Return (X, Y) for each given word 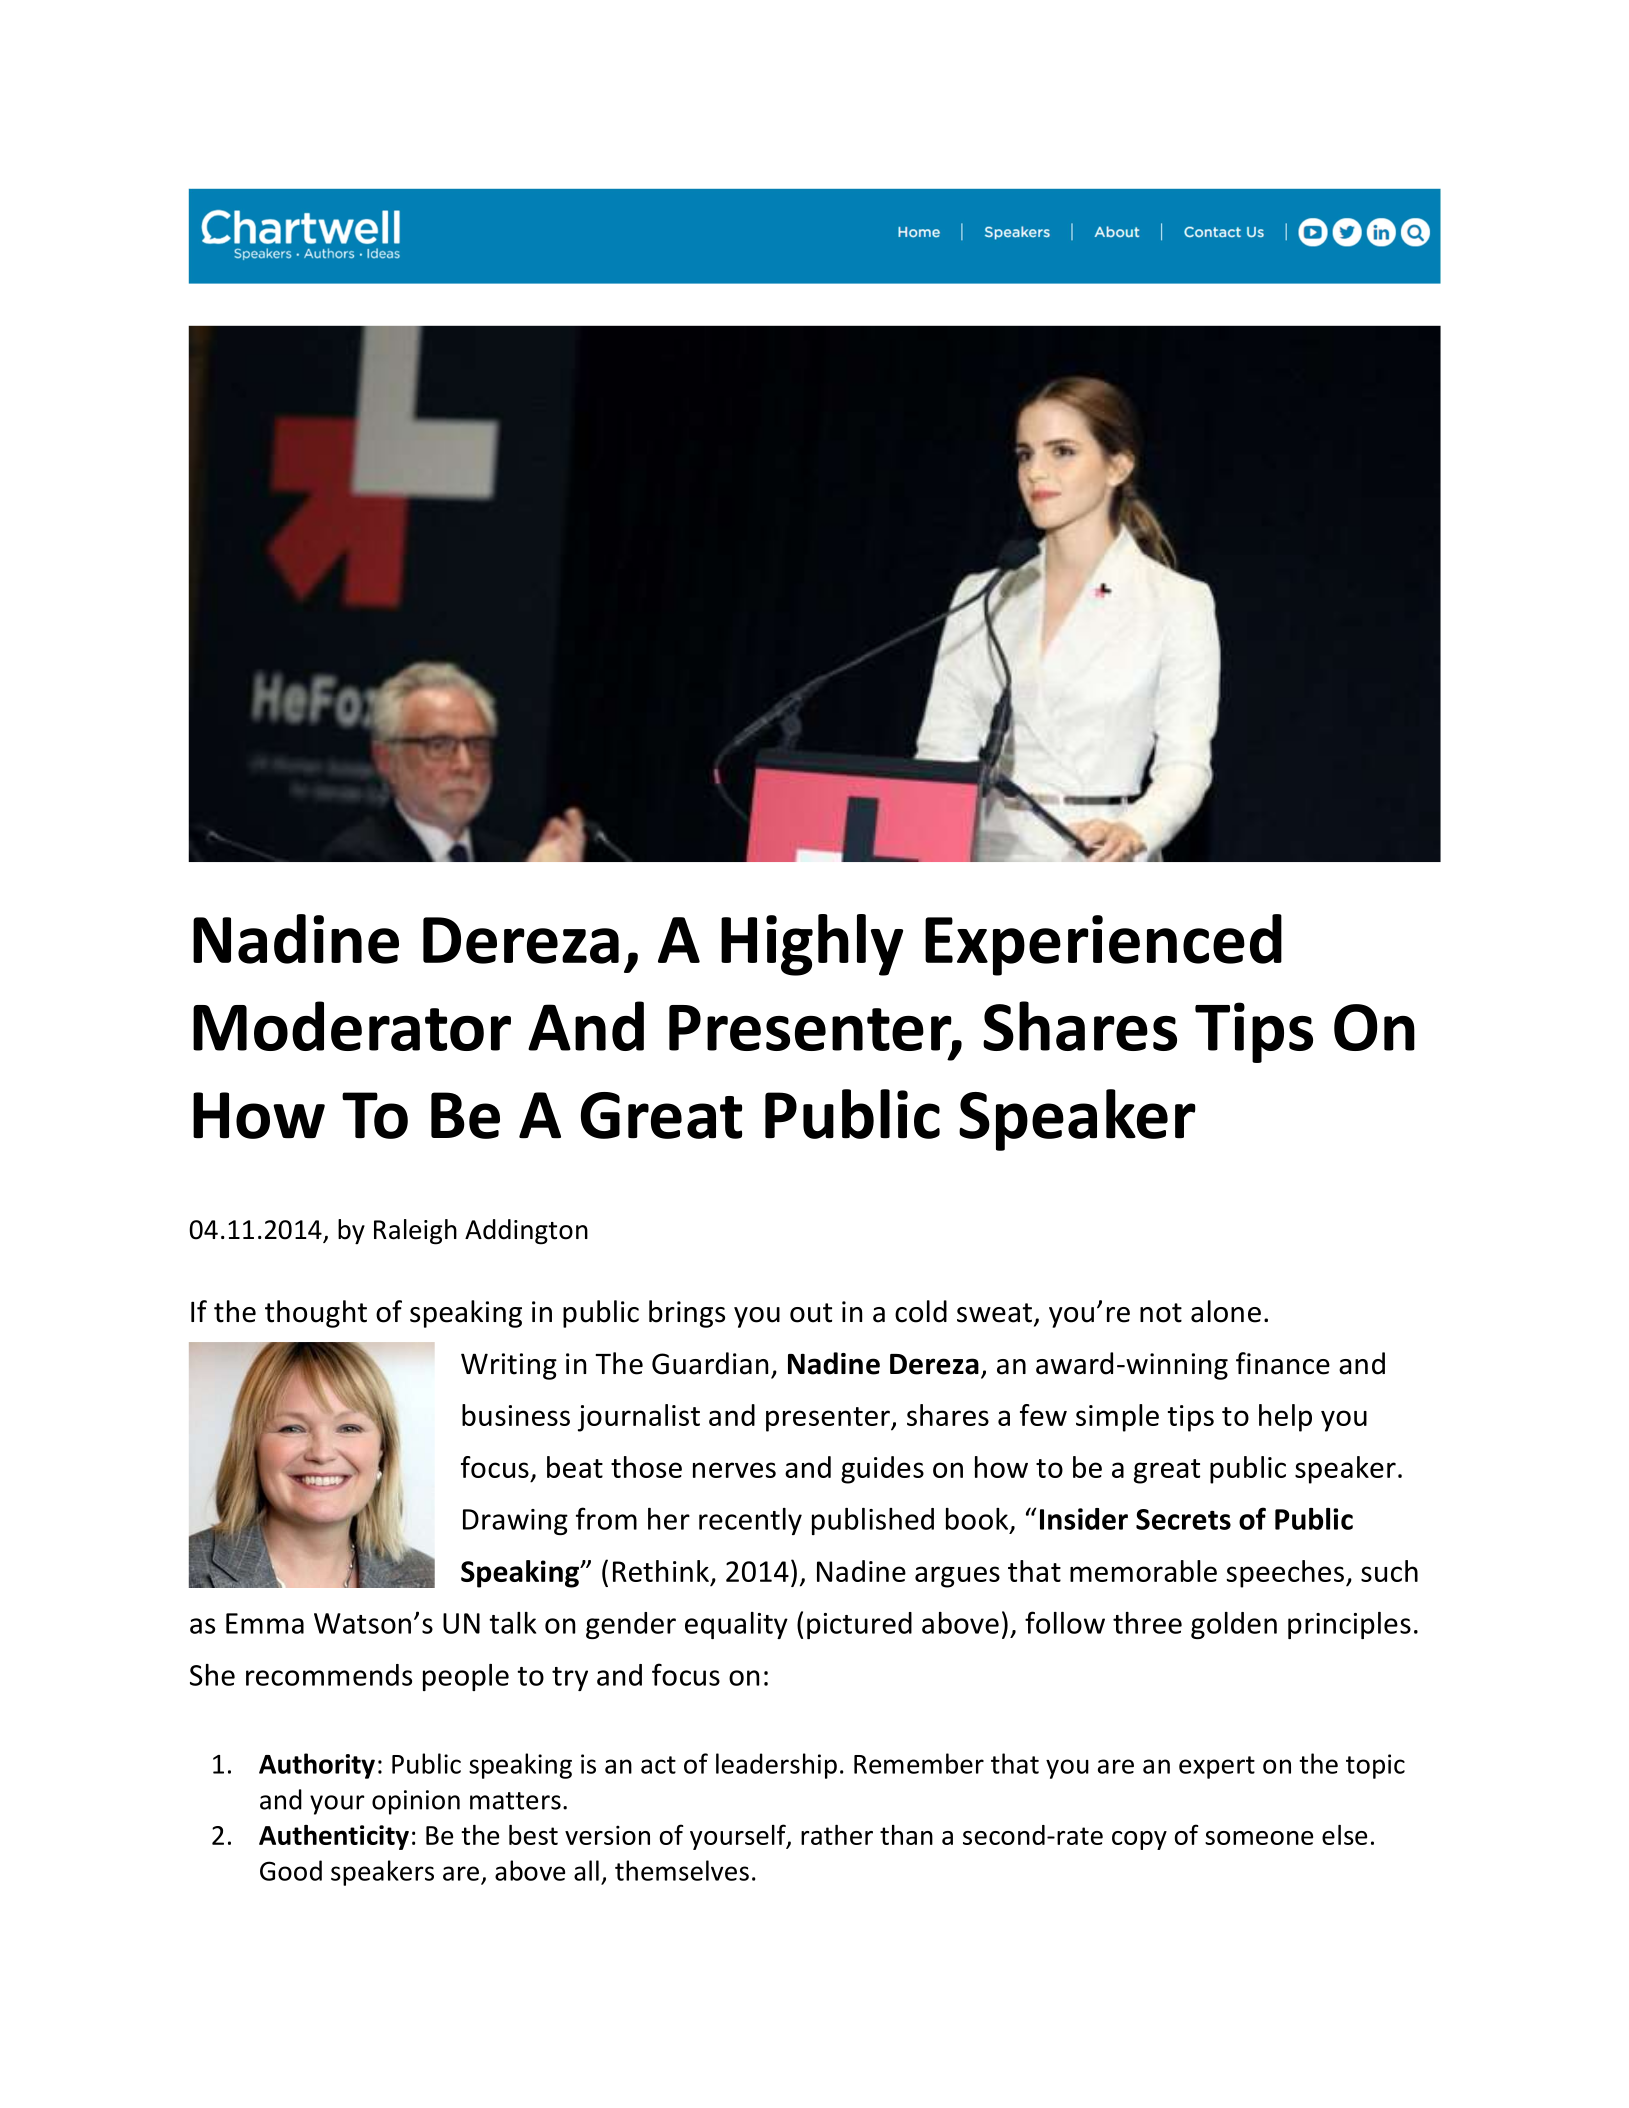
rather (837, 1835)
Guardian (710, 1363)
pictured (859, 1625)
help (1285, 1418)
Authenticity (334, 1837)
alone (1226, 1311)
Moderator (352, 1026)
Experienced (1103, 945)
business (516, 1415)
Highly (812, 945)
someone (1259, 1838)
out (811, 1313)
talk (512, 1623)
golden (1234, 1625)
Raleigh (415, 1232)
